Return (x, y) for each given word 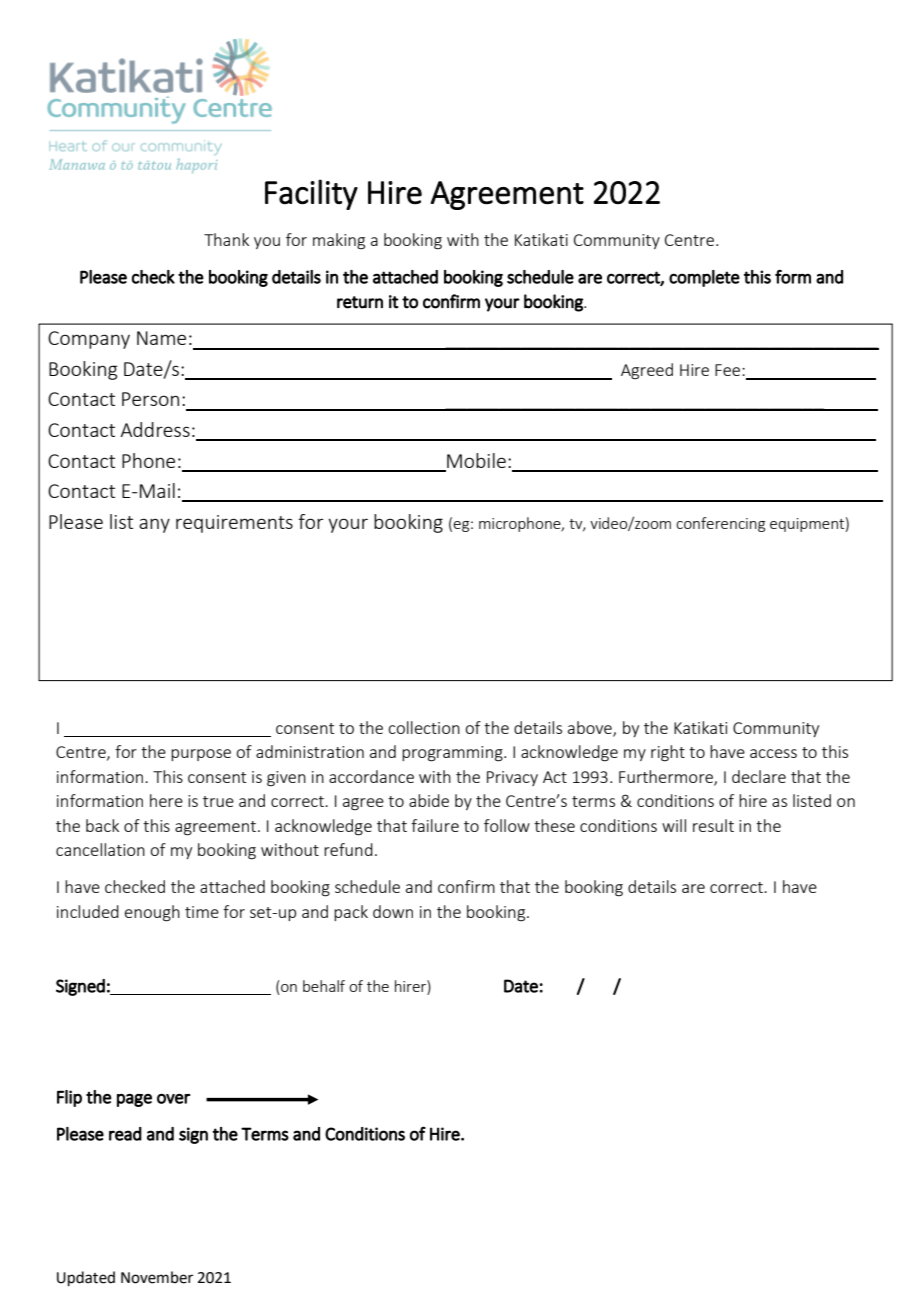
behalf (324, 986)
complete (704, 278)
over (173, 1099)
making (339, 241)
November (157, 1277)
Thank (226, 239)
